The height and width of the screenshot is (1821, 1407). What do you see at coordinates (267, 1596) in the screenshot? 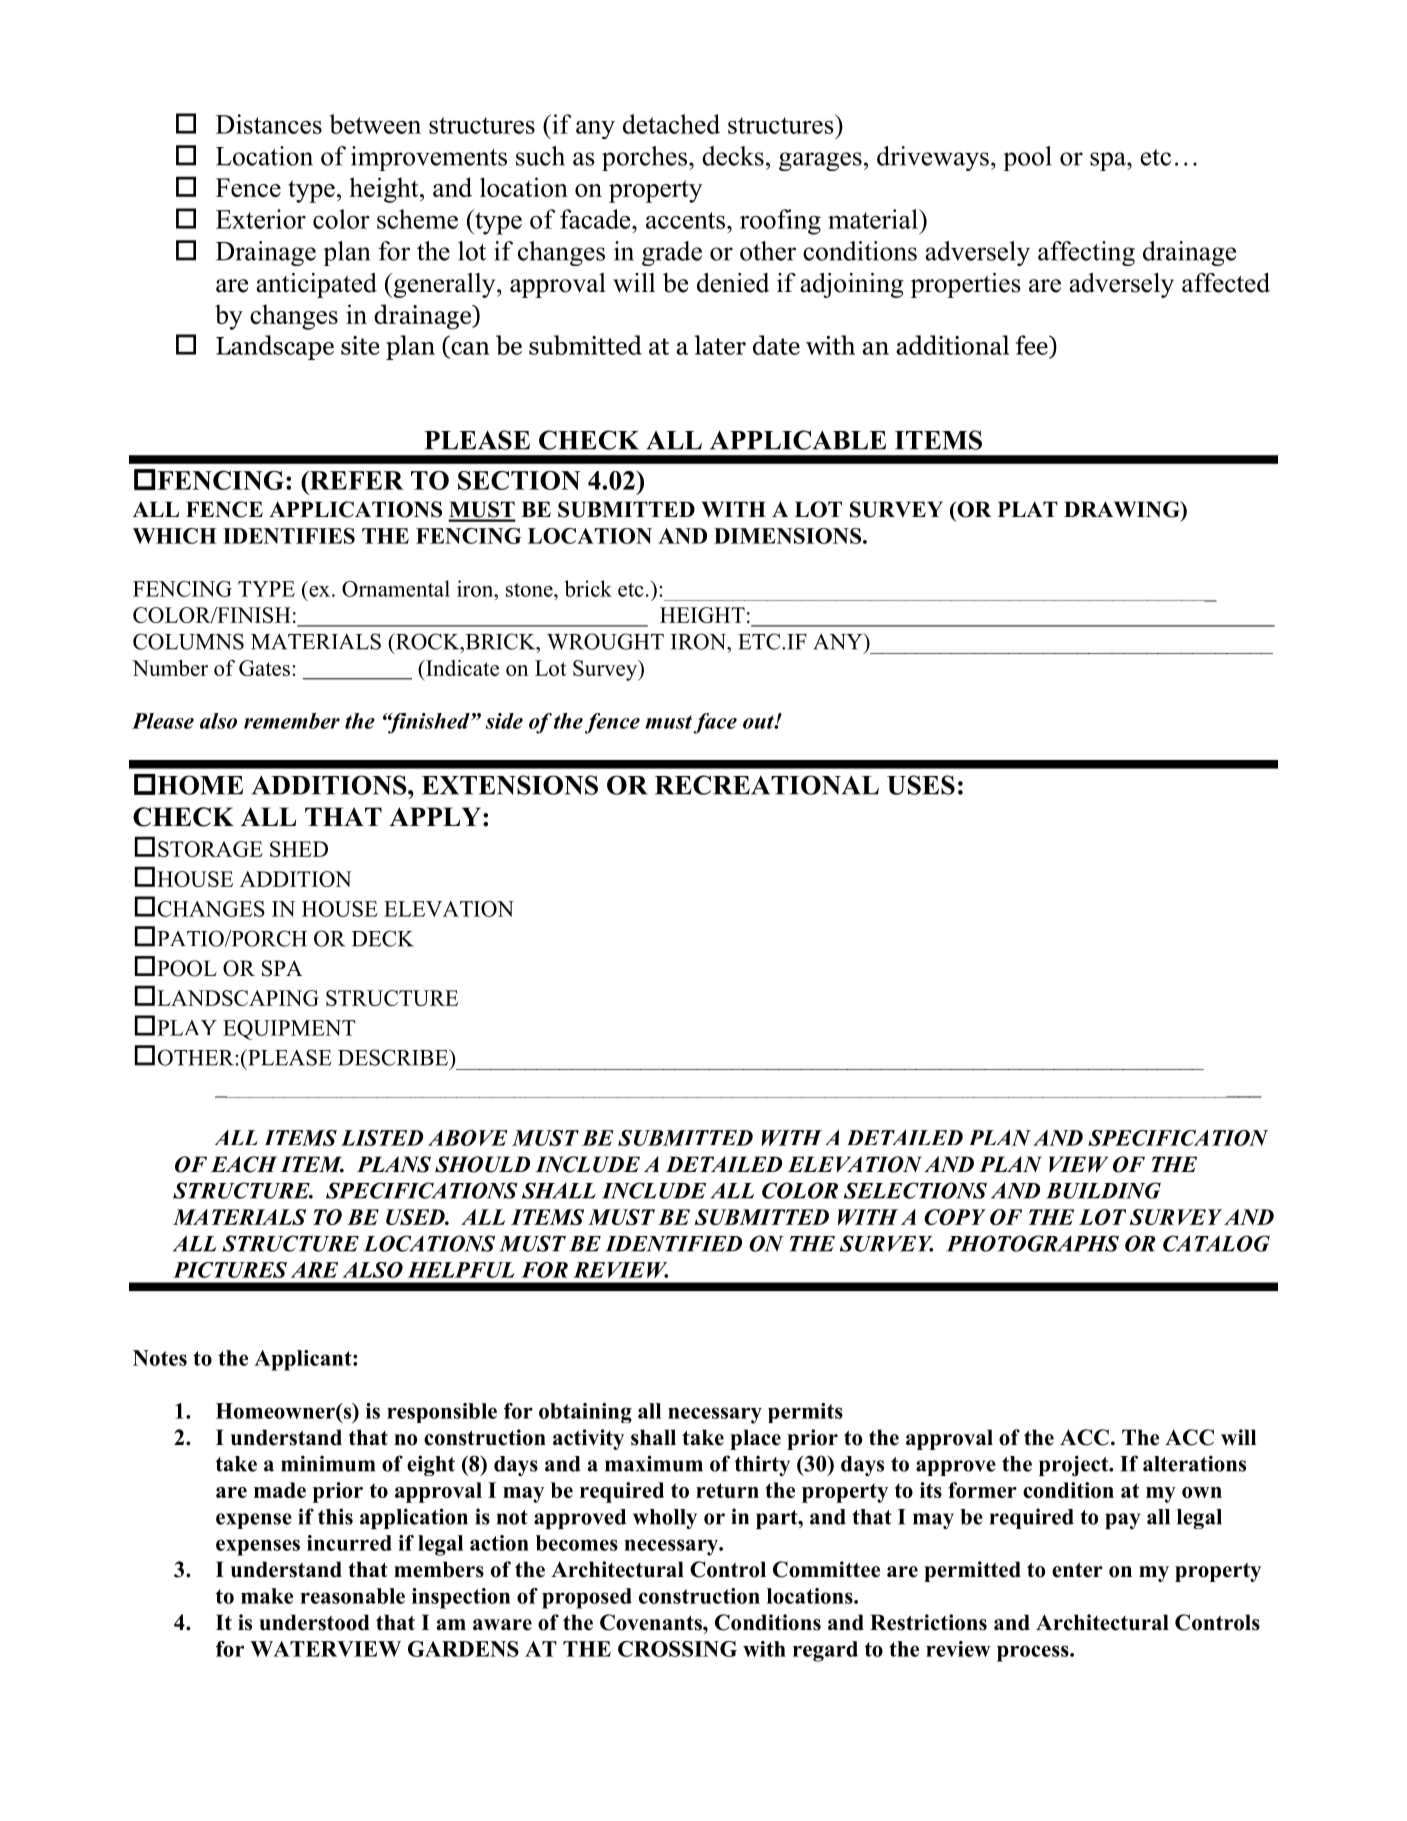
I see `make` at bounding box center [267, 1596].
